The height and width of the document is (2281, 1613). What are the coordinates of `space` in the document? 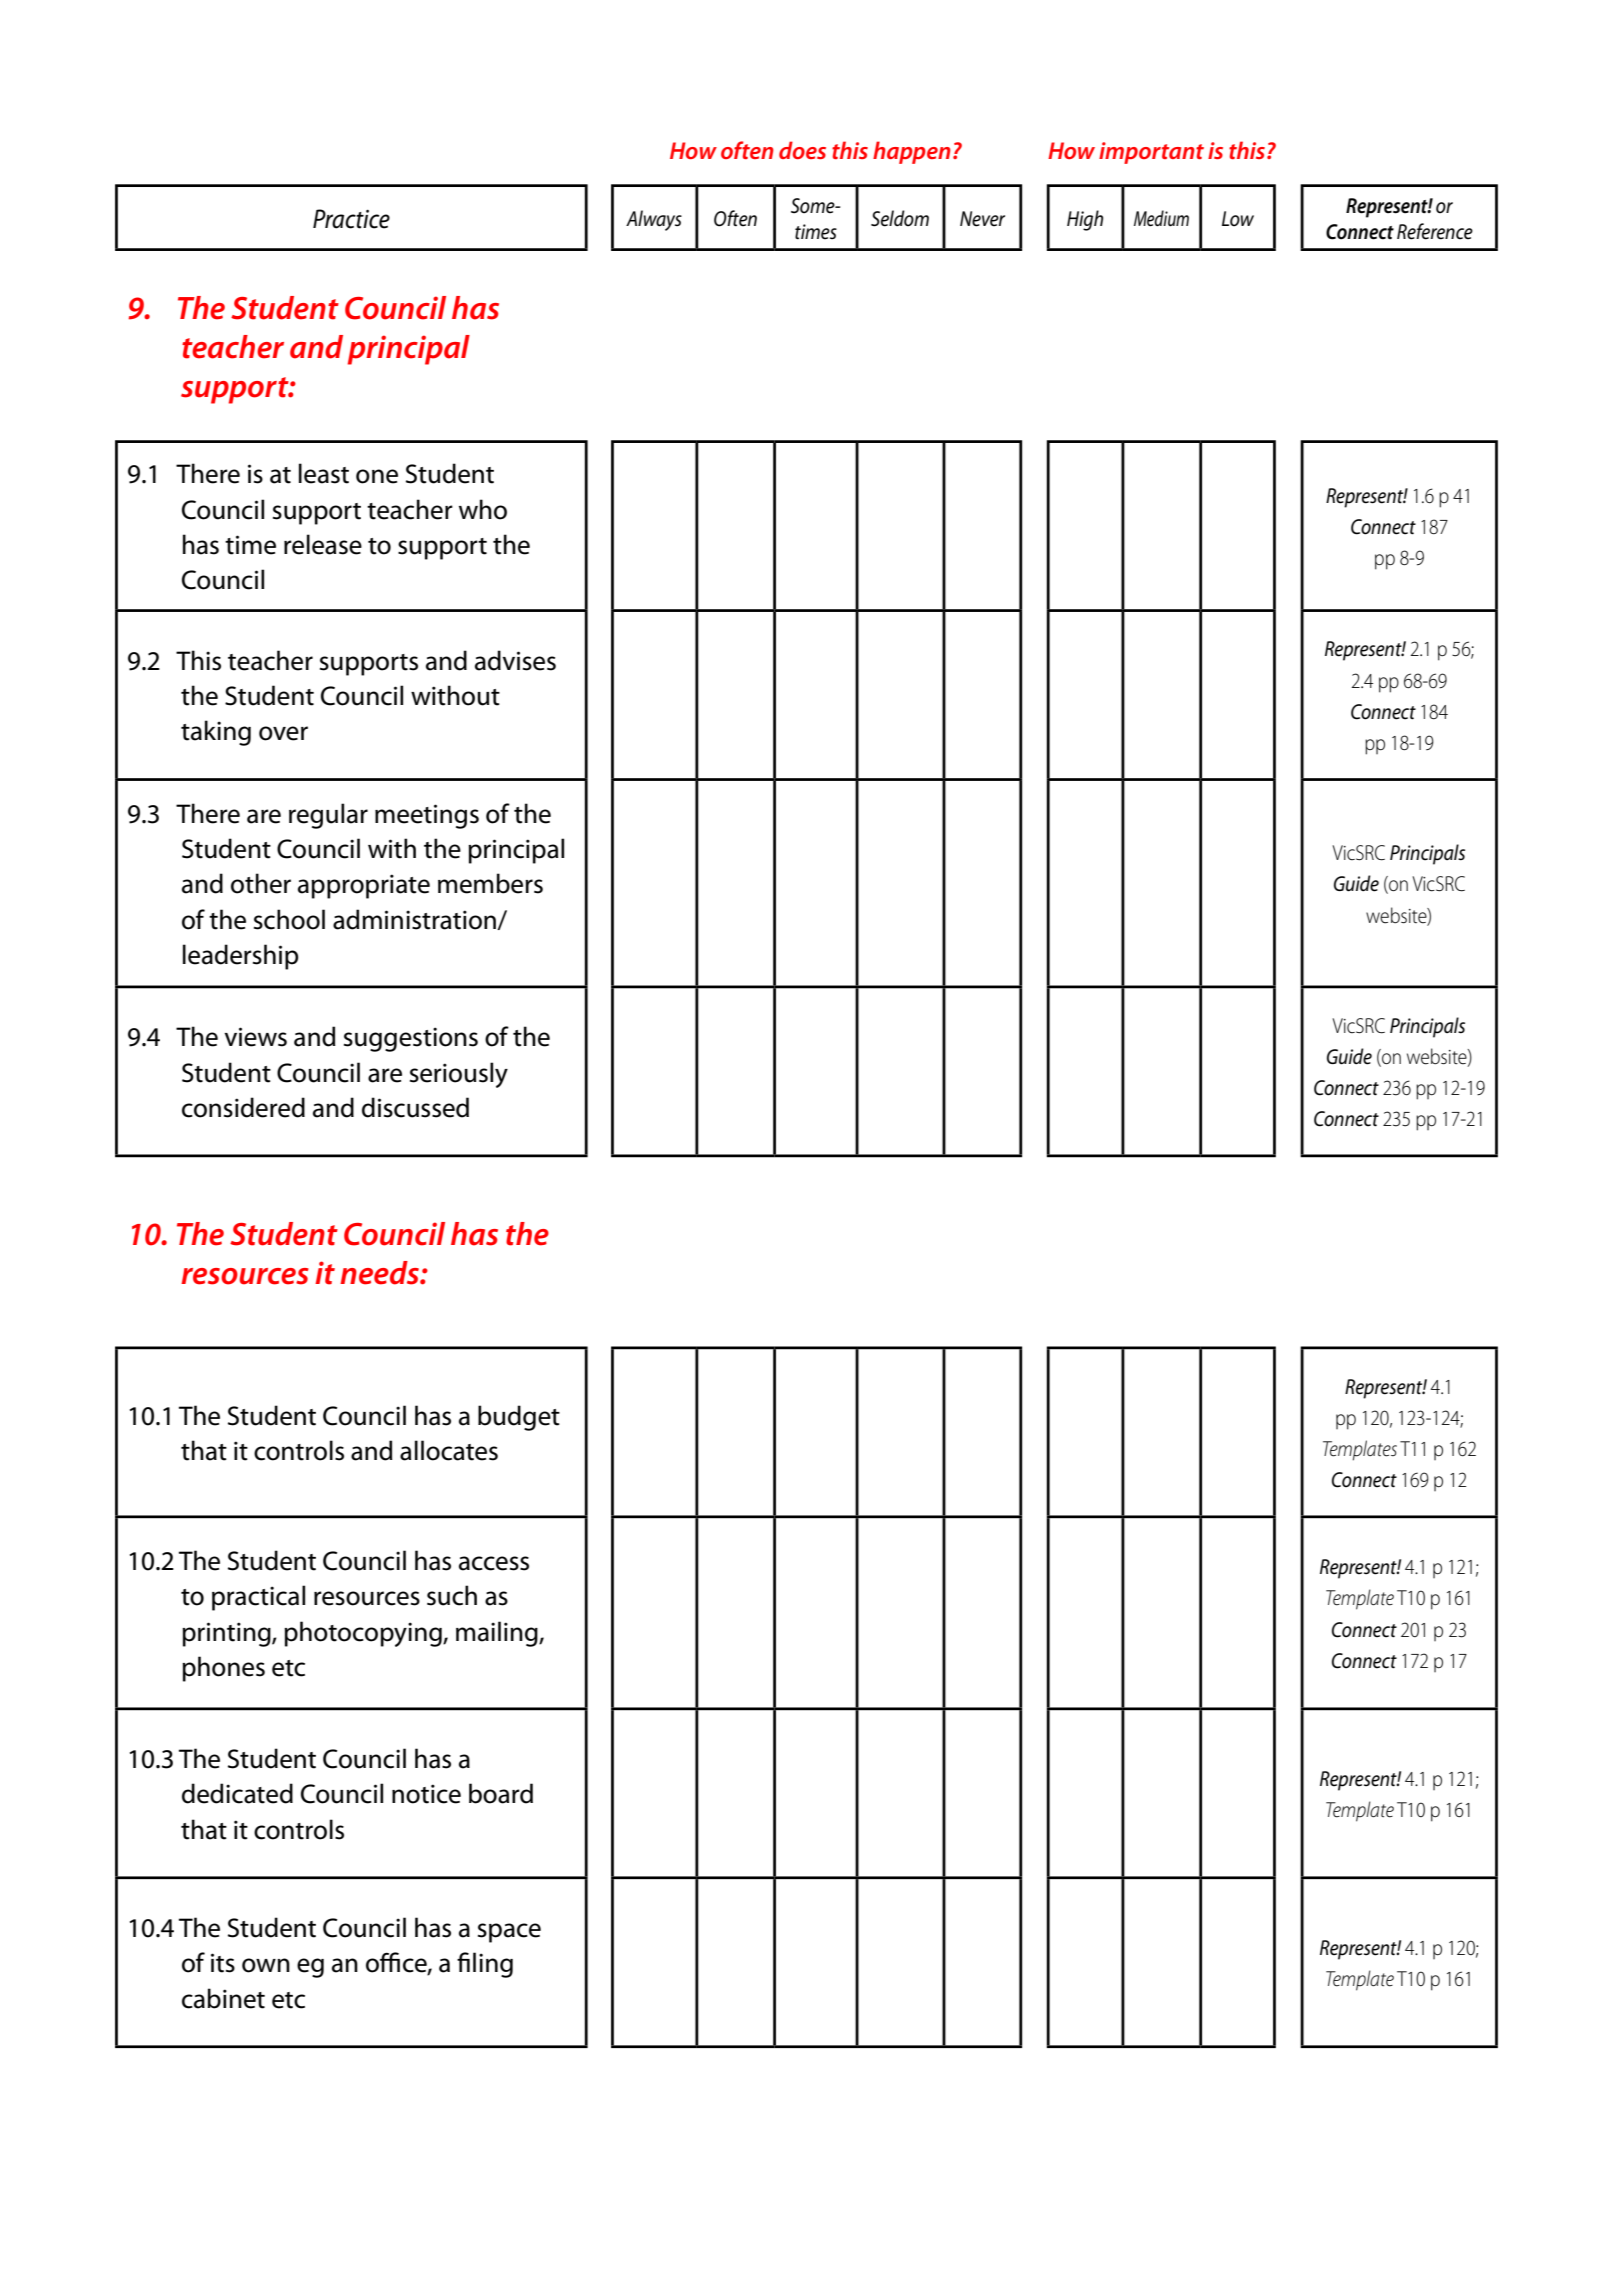 It's located at (509, 1933).
